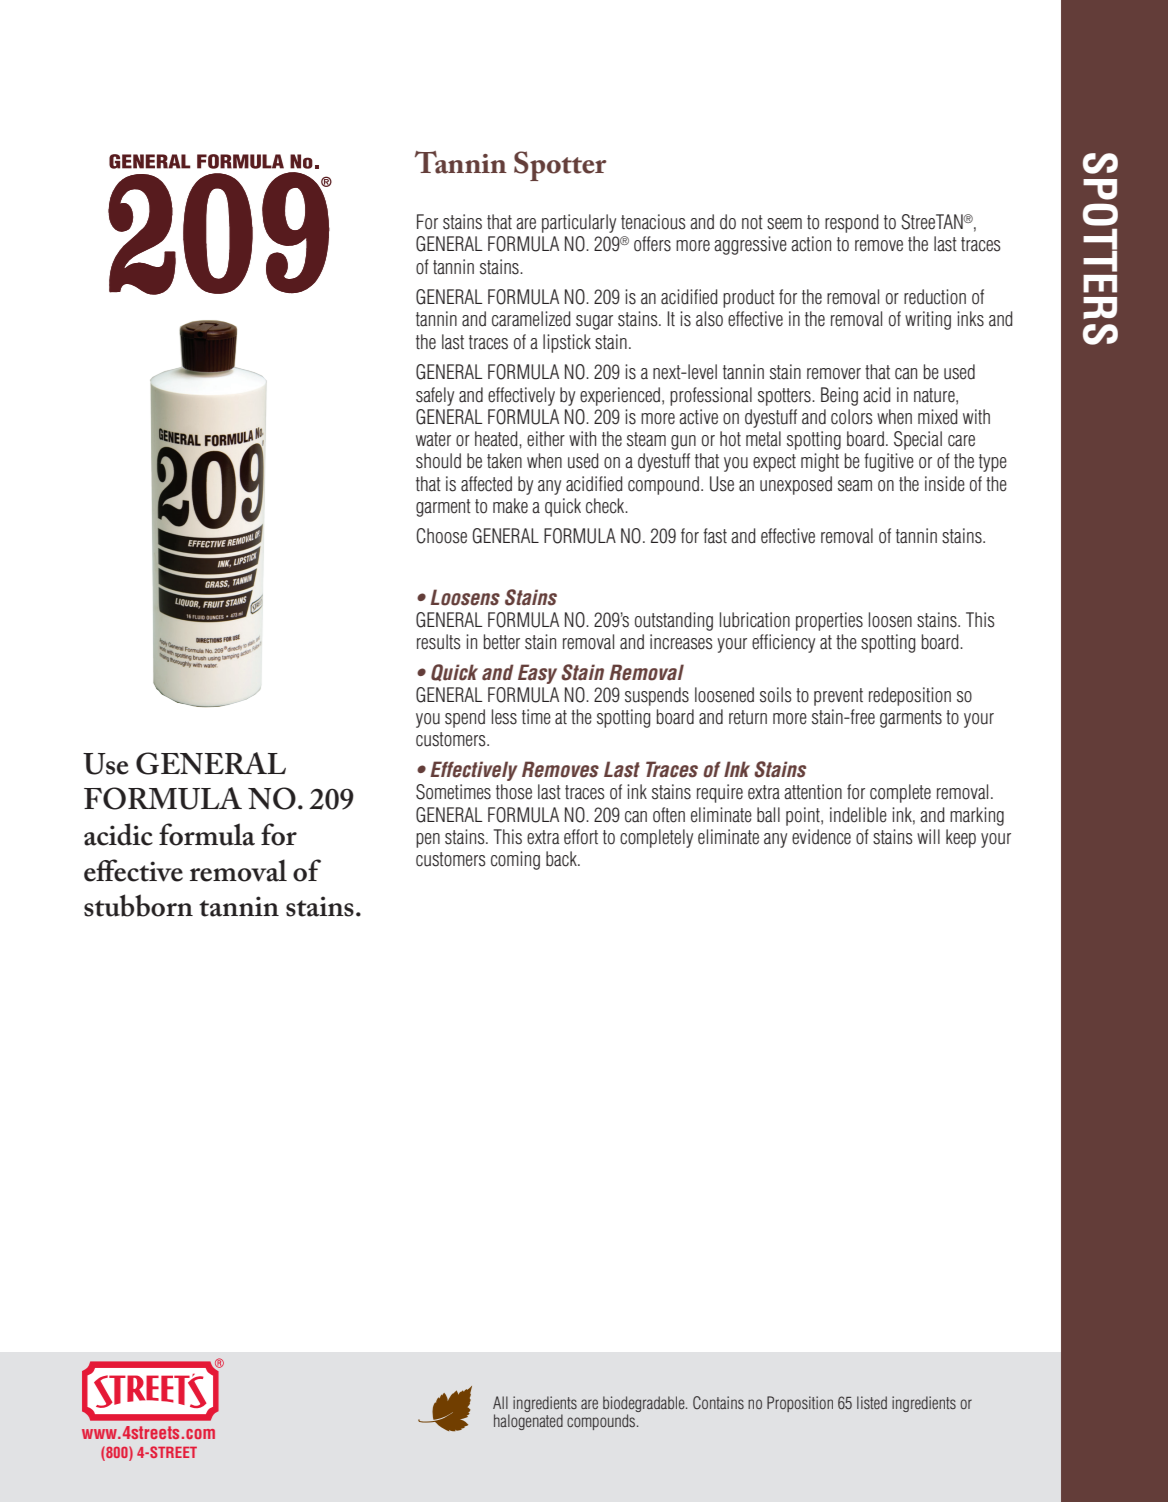  Describe the element at coordinates (872, 1402) in the document. I see `listed` at that location.
